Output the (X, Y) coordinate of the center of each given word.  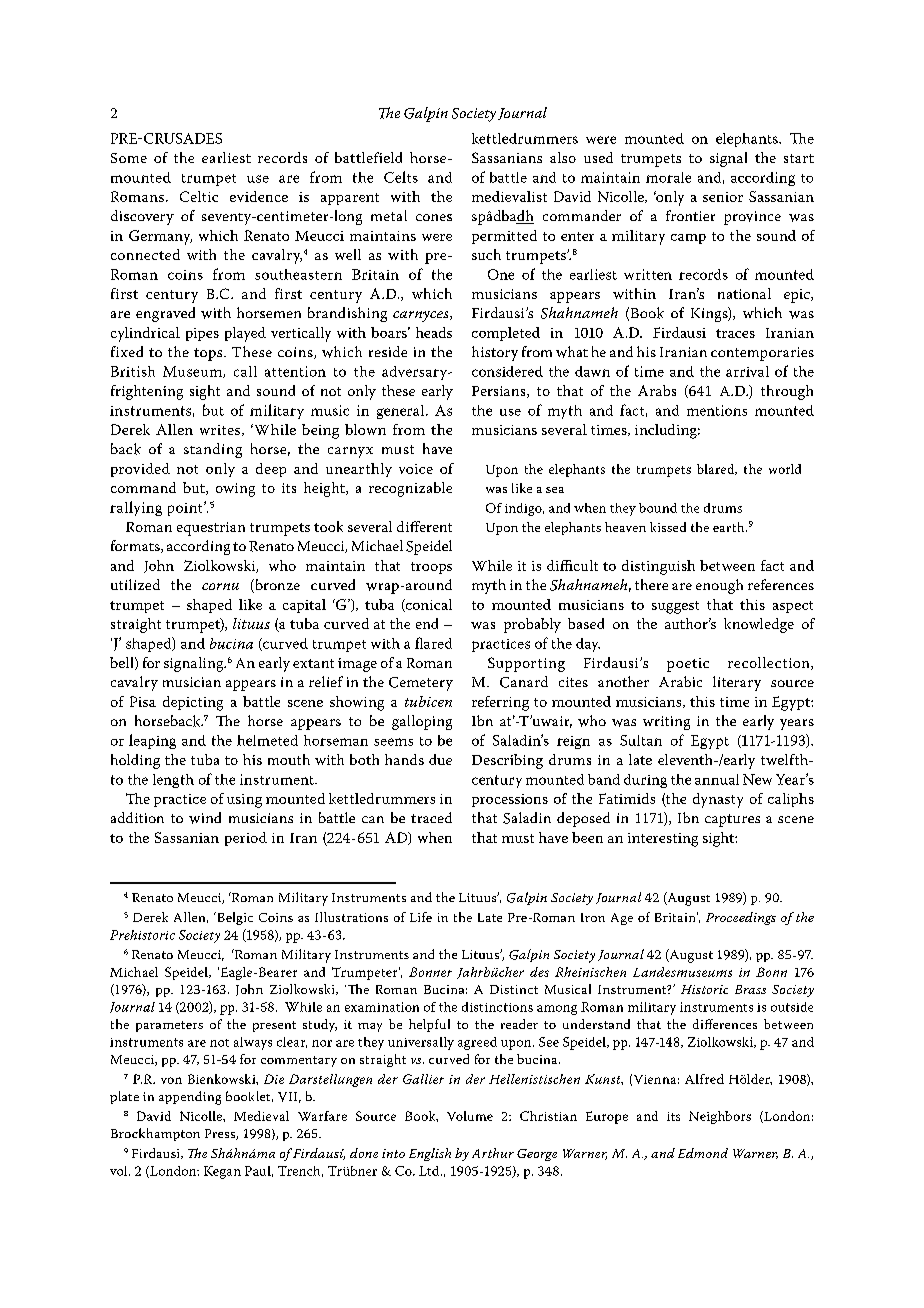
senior (723, 197)
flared (433, 643)
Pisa (143, 701)
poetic (688, 665)
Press (221, 1134)
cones (434, 217)
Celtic (199, 196)
